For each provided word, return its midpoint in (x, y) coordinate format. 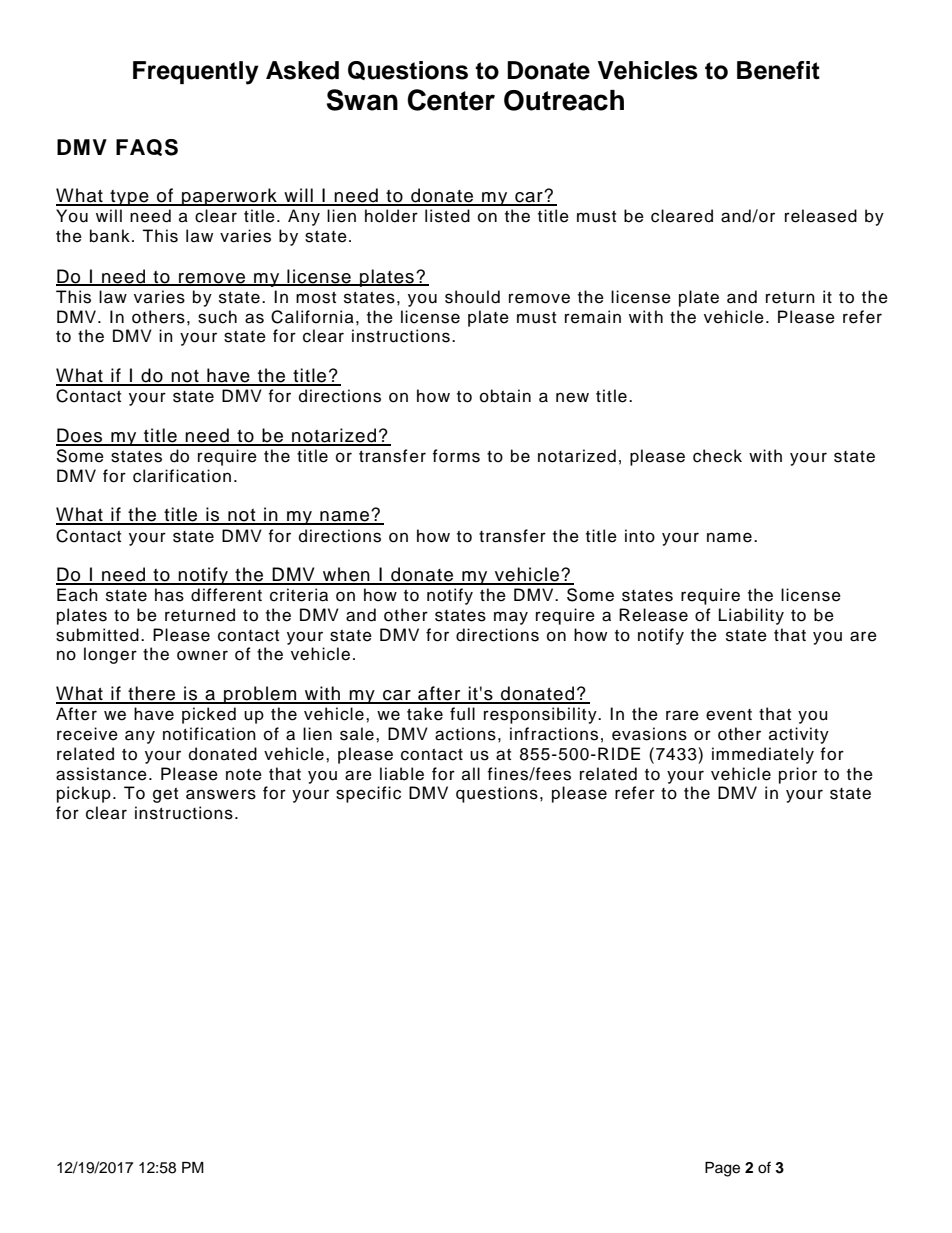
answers (221, 794)
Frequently (196, 73)
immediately (763, 755)
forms (456, 456)
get (165, 795)
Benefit (778, 70)
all (471, 773)
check (717, 456)
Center (451, 100)
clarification (182, 476)
